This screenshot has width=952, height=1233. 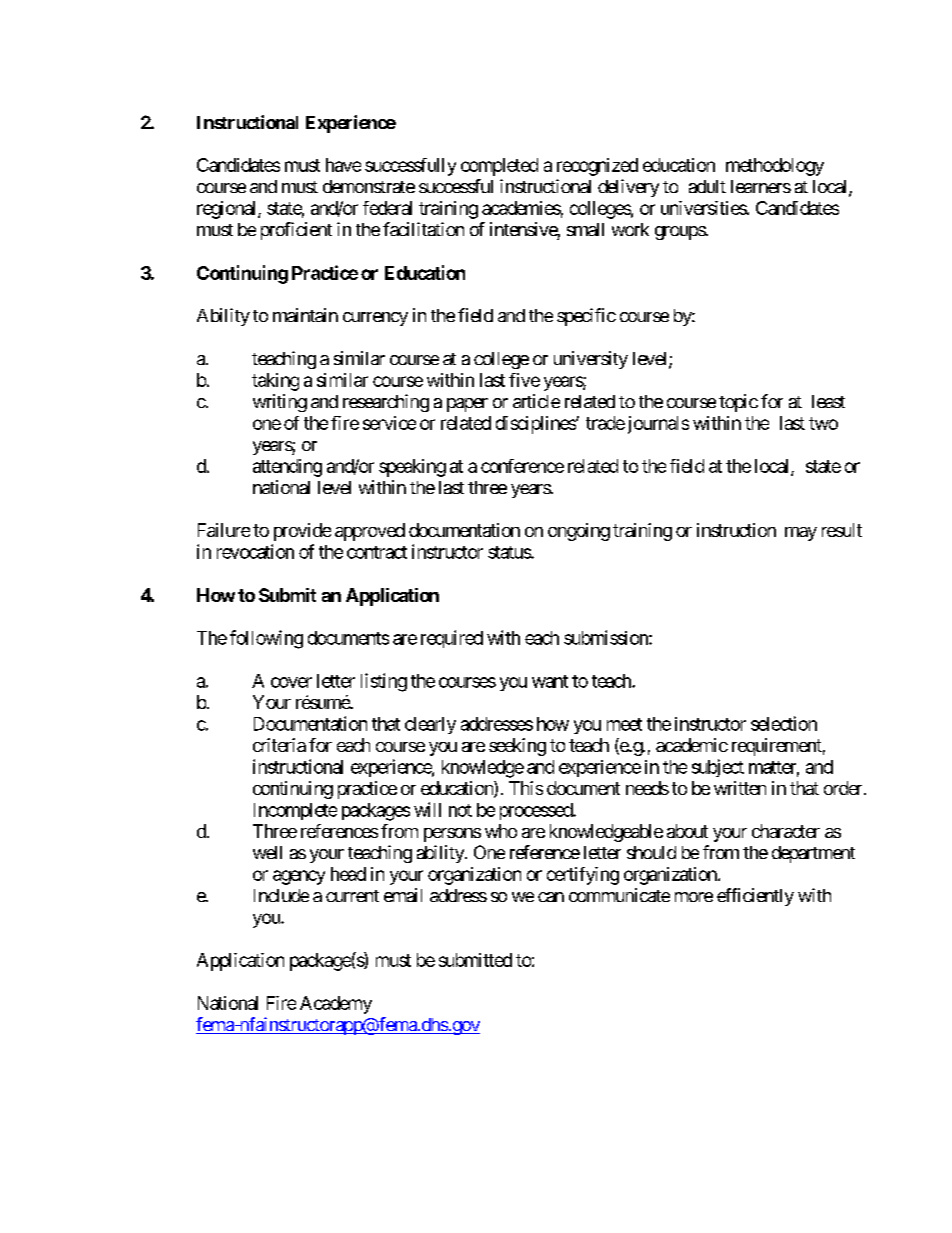 What do you see at coordinates (499, 167) in the screenshot?
I see `completed` at bounding box center [499, 167].
